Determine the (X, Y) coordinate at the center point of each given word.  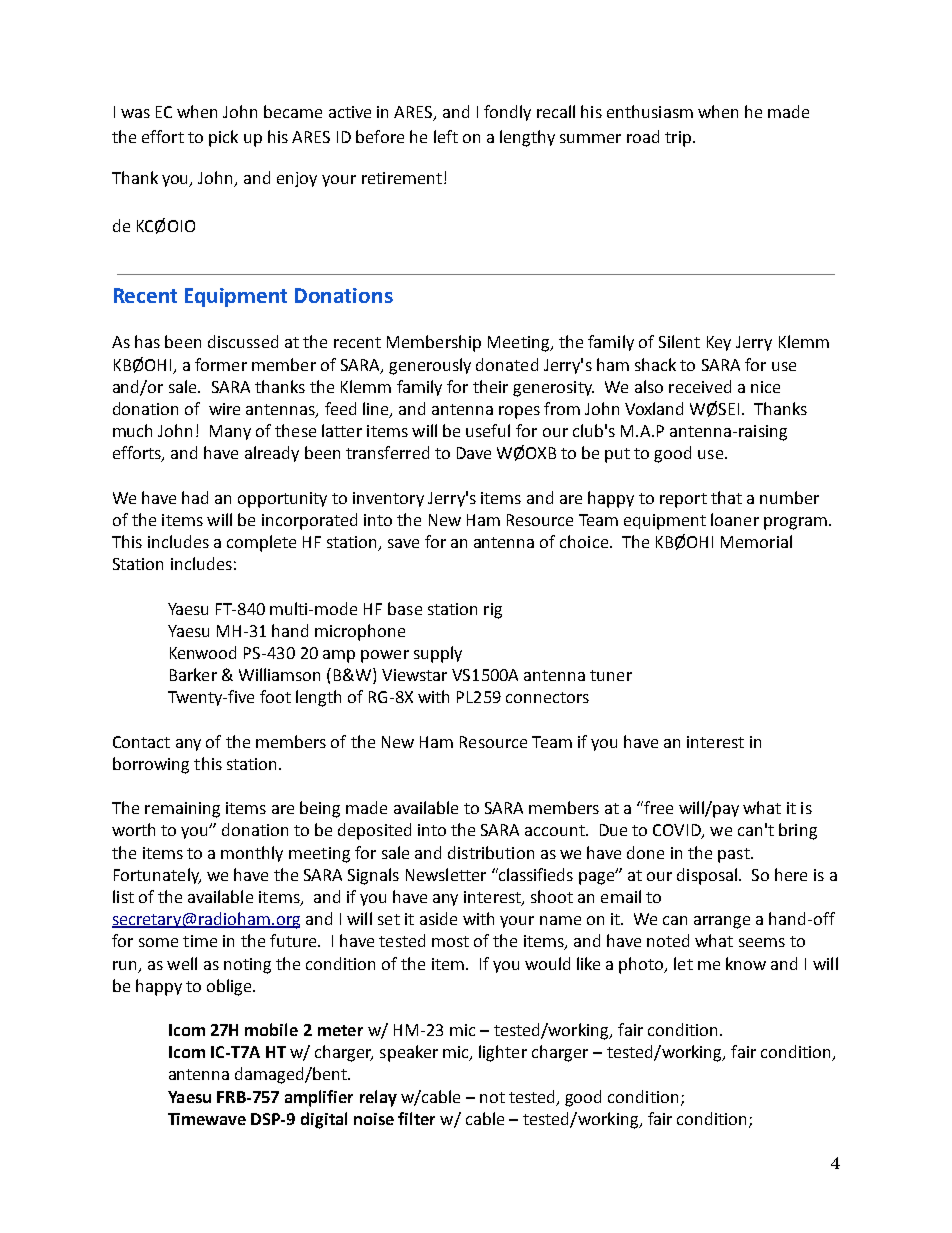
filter (416, 1118)
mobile (271, 1029)
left (446, 136)
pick (223, 138)
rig (493, 611)
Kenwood (203, 652)
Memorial (756, 541)
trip (679, 139)
